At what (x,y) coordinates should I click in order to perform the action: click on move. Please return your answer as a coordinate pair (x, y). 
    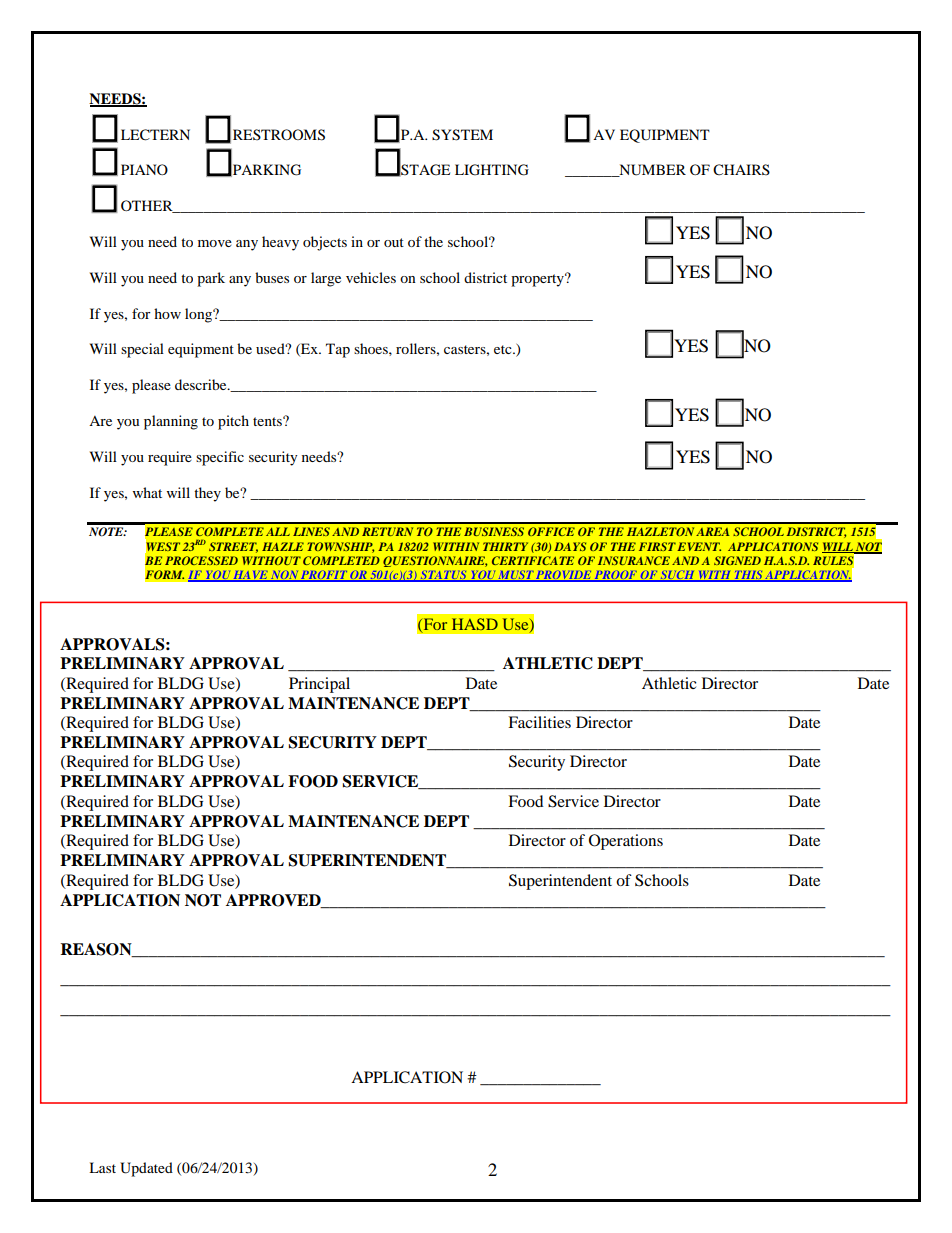
    Looking at the image, I should click on (215, 243).
